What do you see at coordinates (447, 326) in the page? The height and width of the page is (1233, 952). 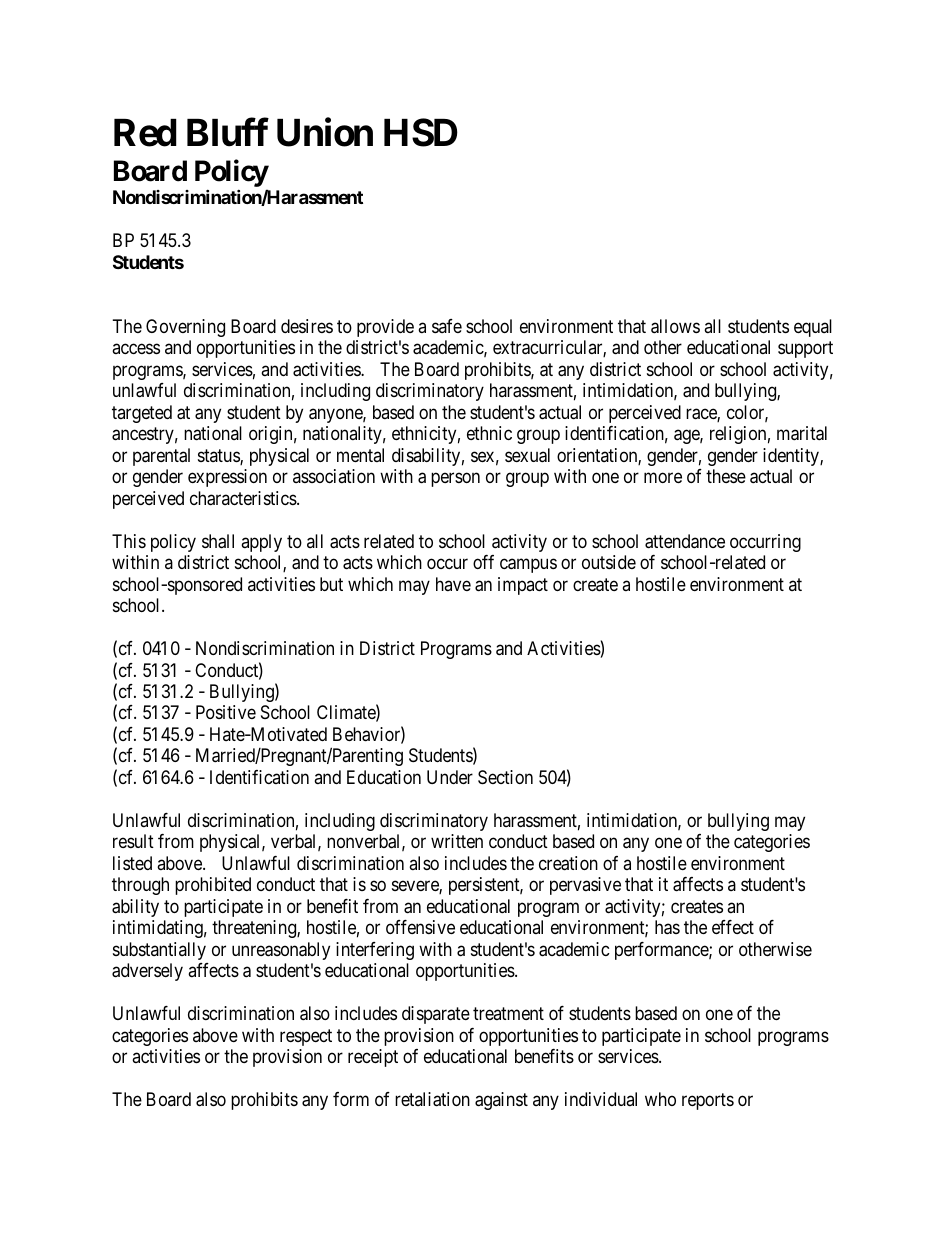 I see `safe` at bounding box center [447, 326].
